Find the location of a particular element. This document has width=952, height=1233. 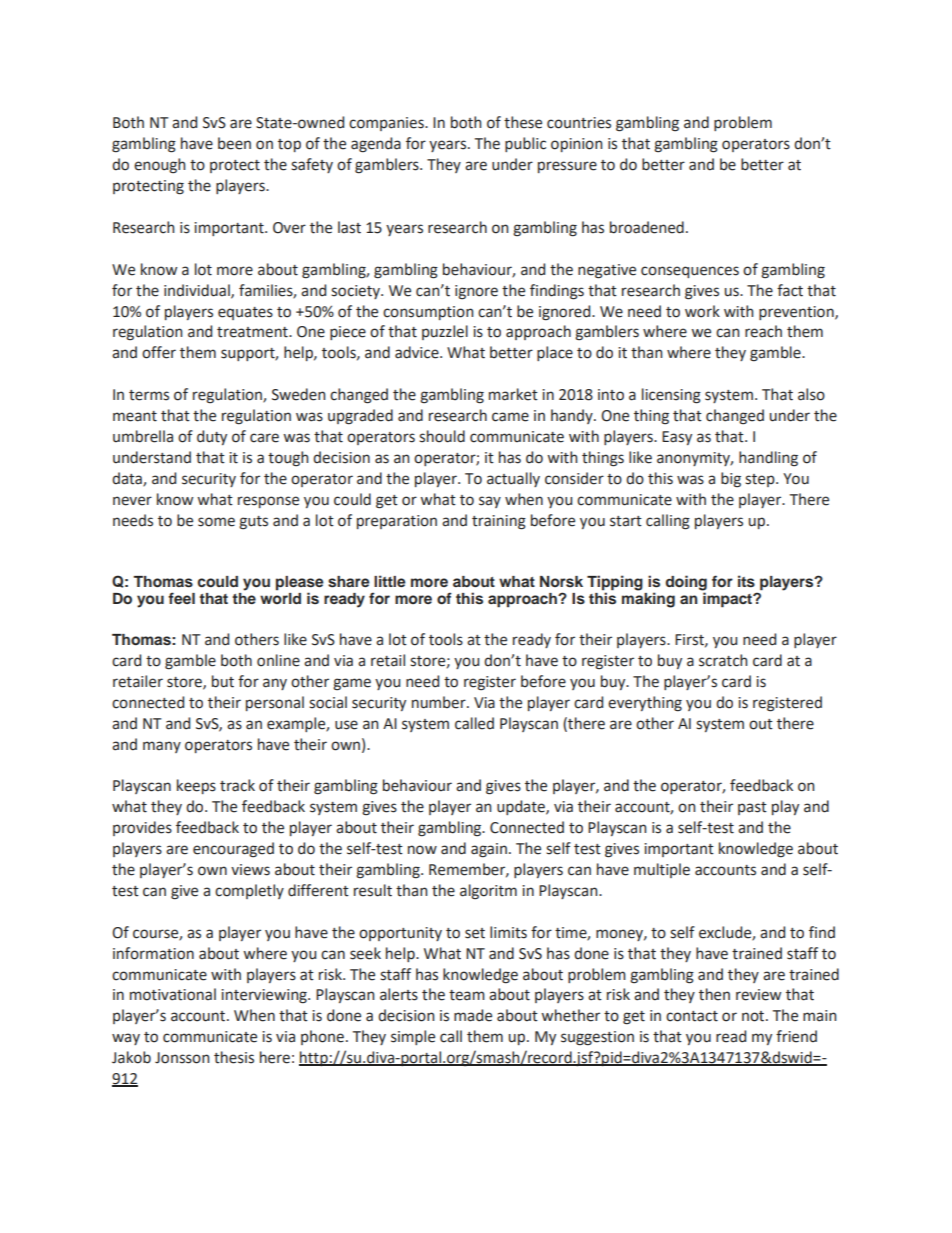

past is located at coordinates (752, 808).
